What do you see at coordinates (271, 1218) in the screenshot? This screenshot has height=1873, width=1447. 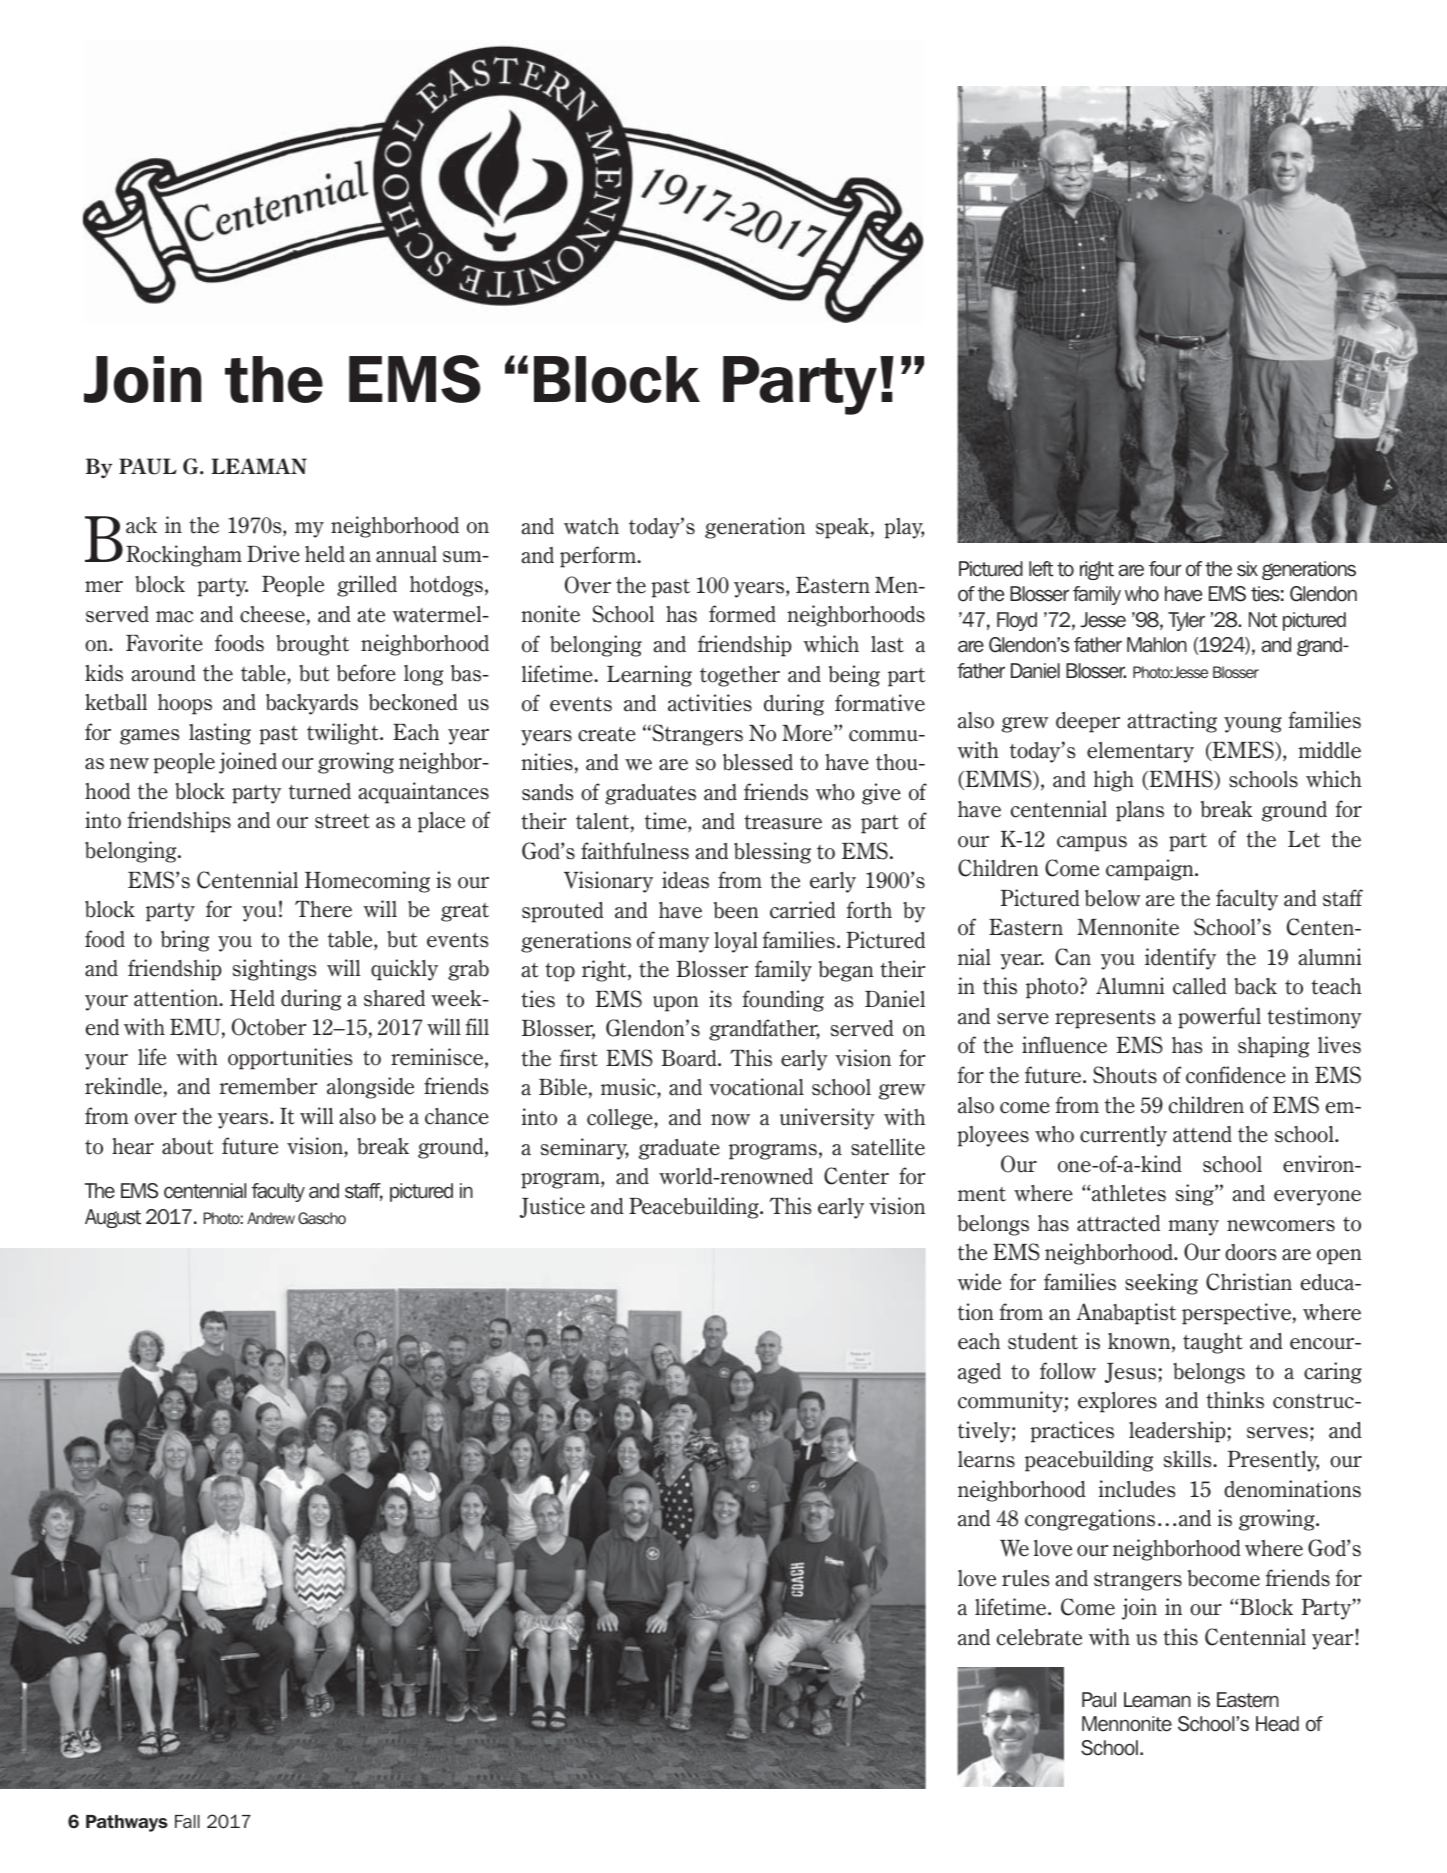 I see `Andrew` at bounding box center [271, 1218].
